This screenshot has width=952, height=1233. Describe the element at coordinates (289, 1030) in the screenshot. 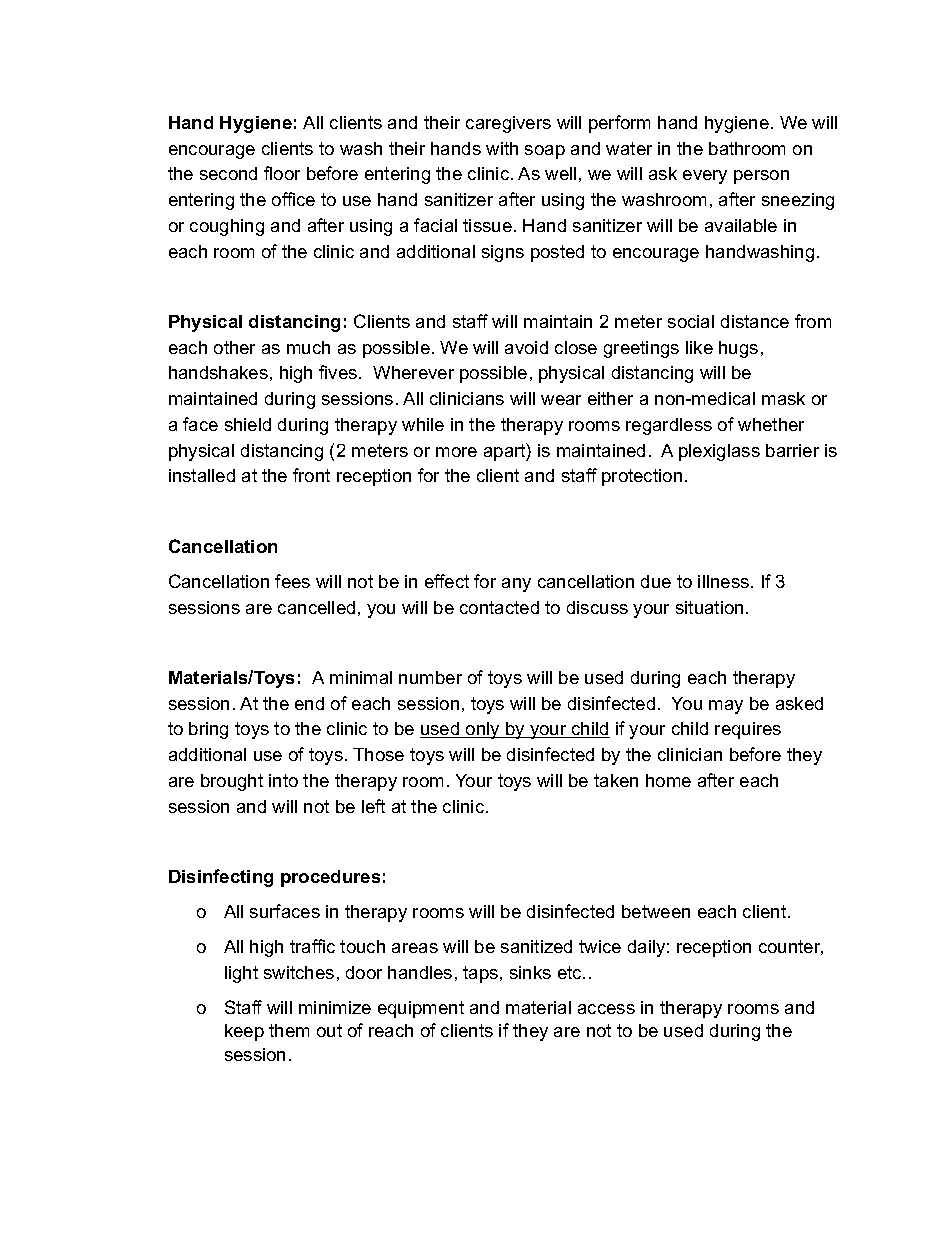

I see `them` at that location.
